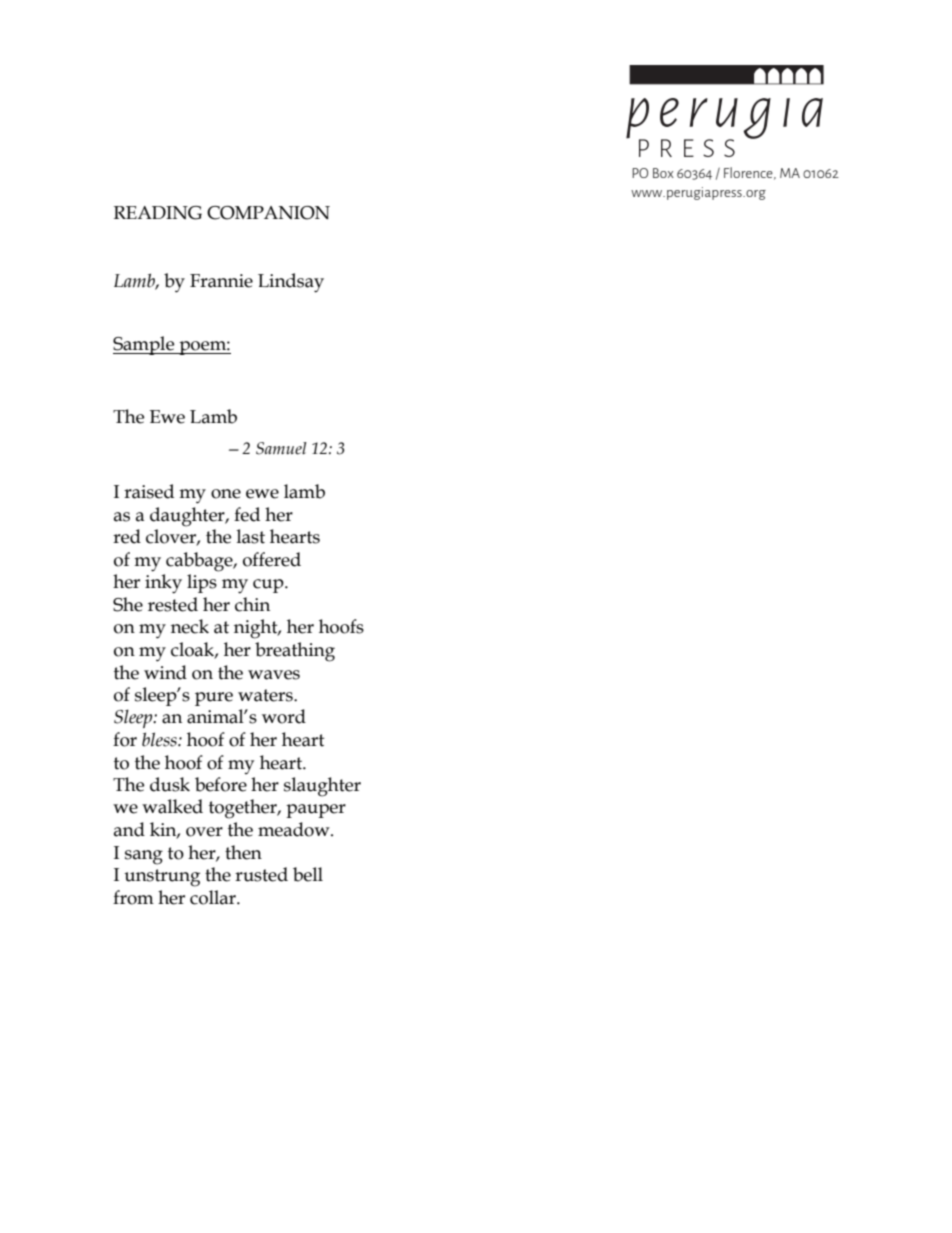 The image size is (952, 1233). Describe the element at coordinates (316, 811) in the document. I see `pauper` at that location.
